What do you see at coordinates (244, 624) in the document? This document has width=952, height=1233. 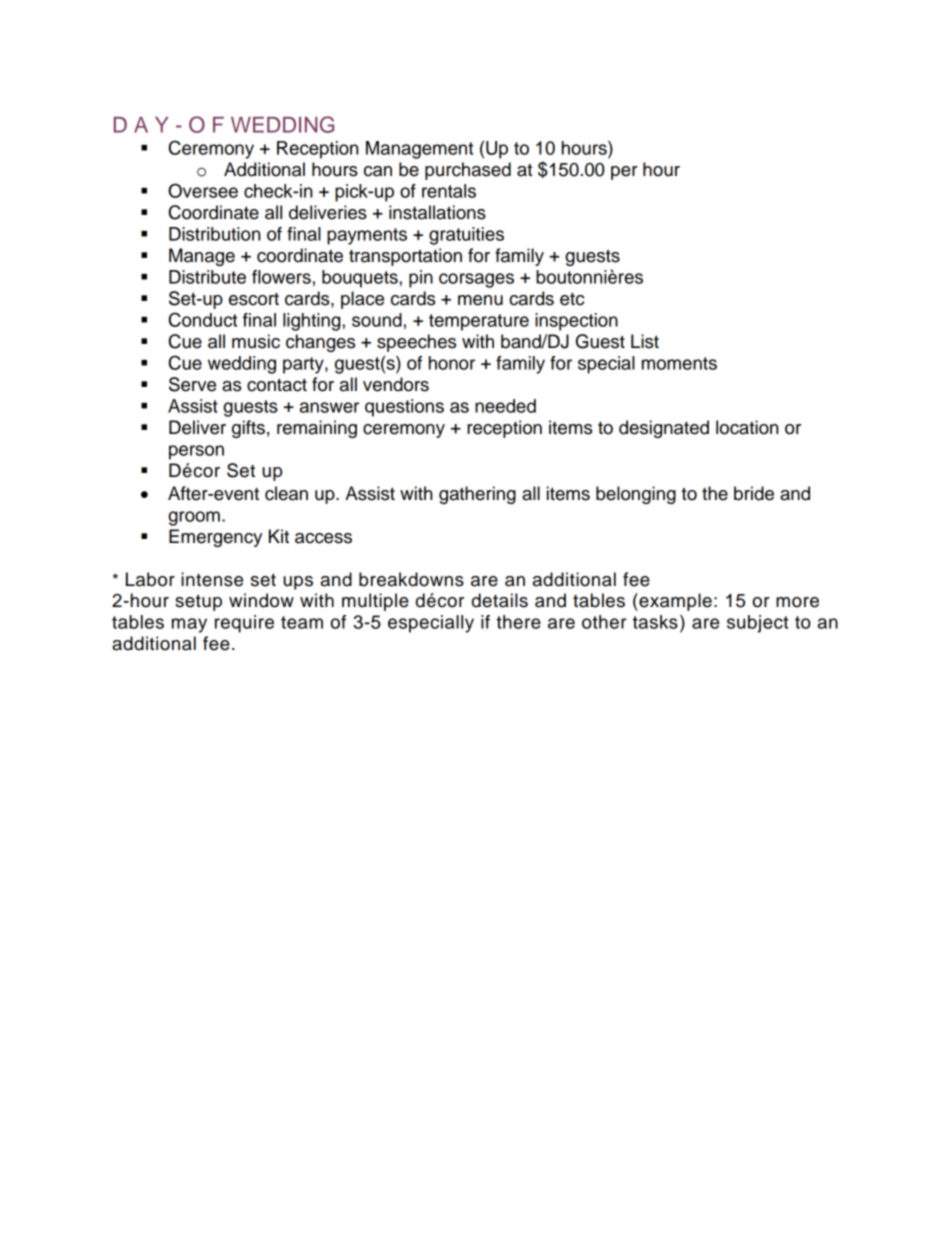 I see `require` at bounding box center [244, 624].
